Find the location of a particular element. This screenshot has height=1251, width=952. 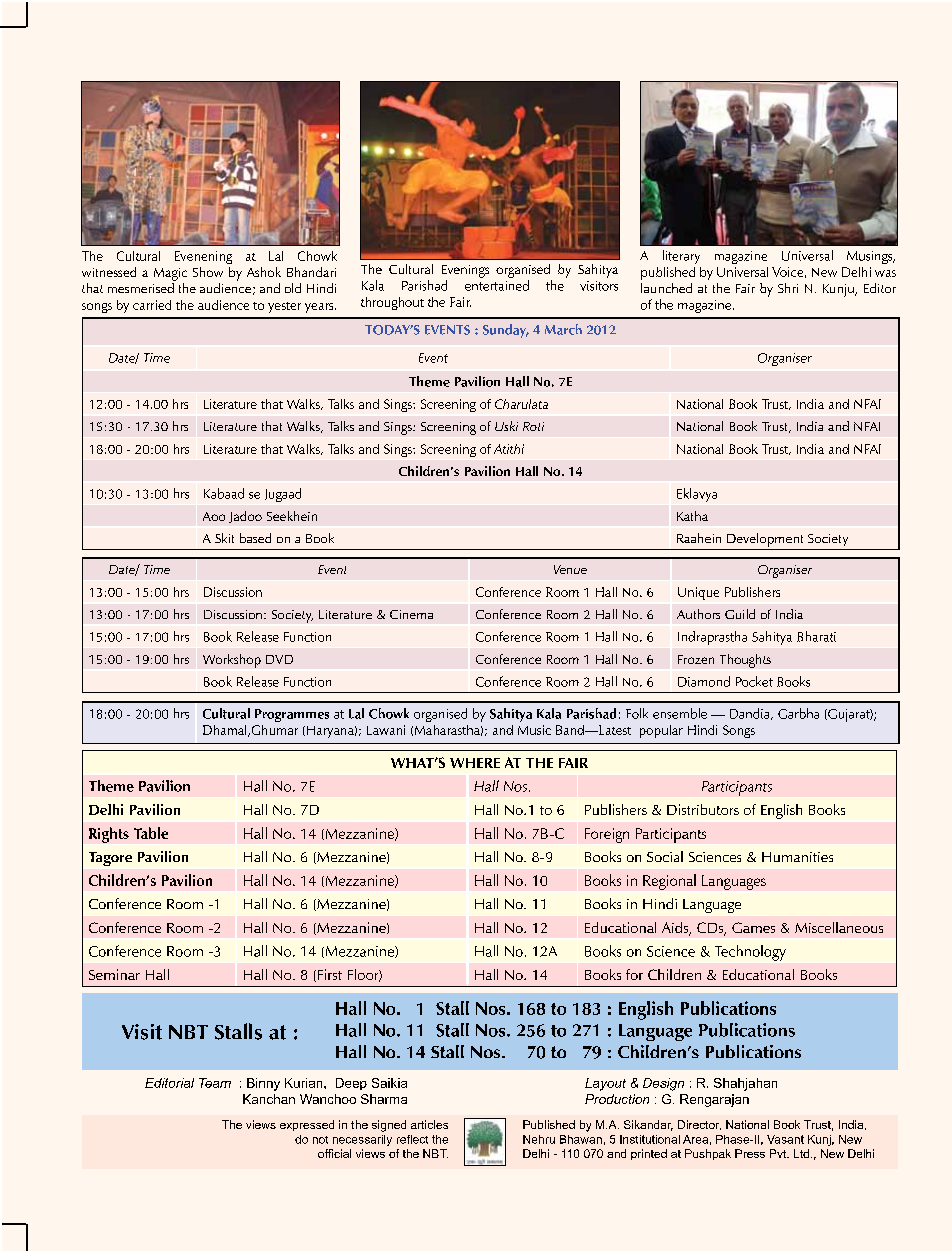

Team is located at coordinates (215, 1083).
